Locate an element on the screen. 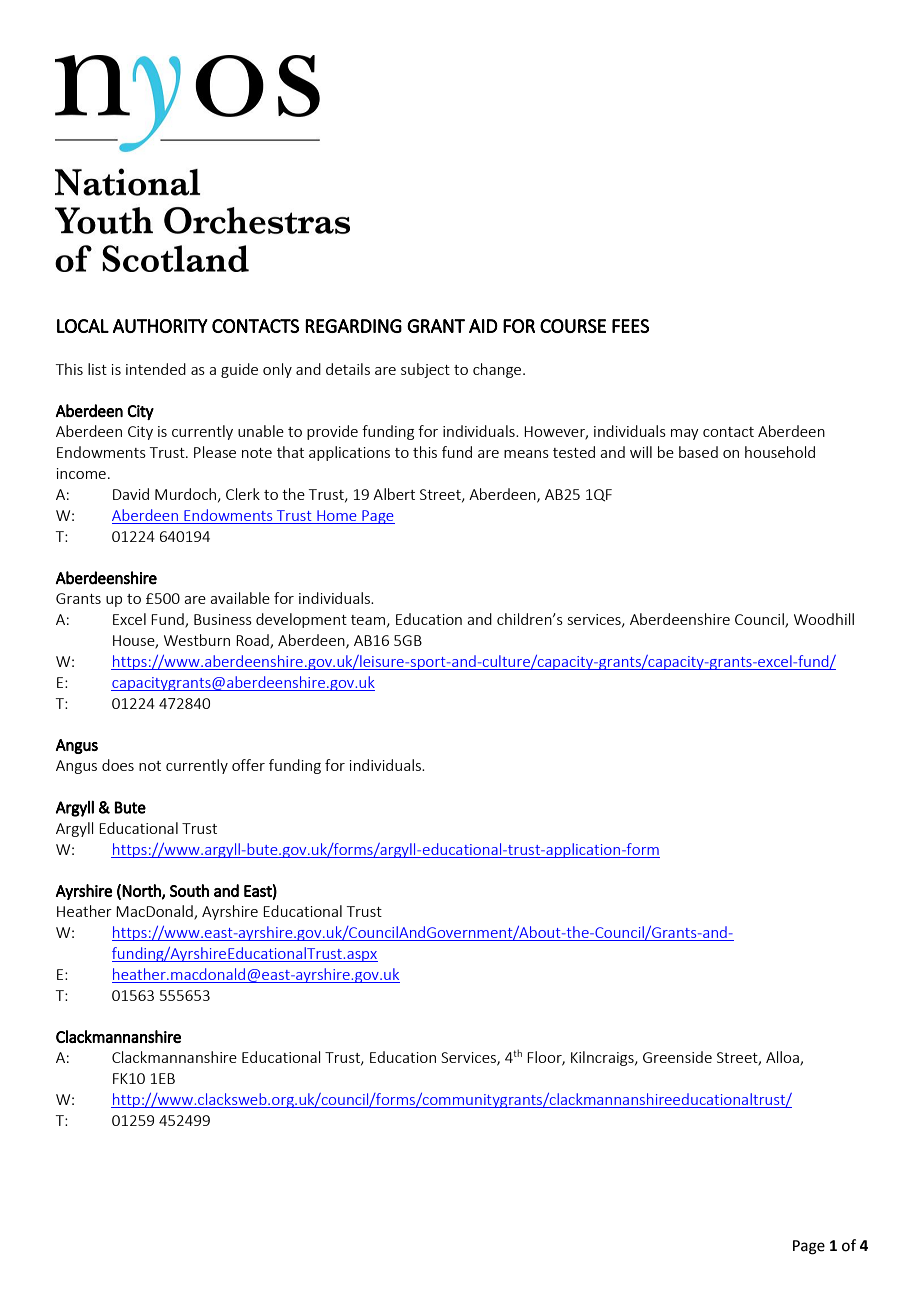 The height and width of the screenshot is (1308, 924). REGARDING is located at coordinates (353, 326).
